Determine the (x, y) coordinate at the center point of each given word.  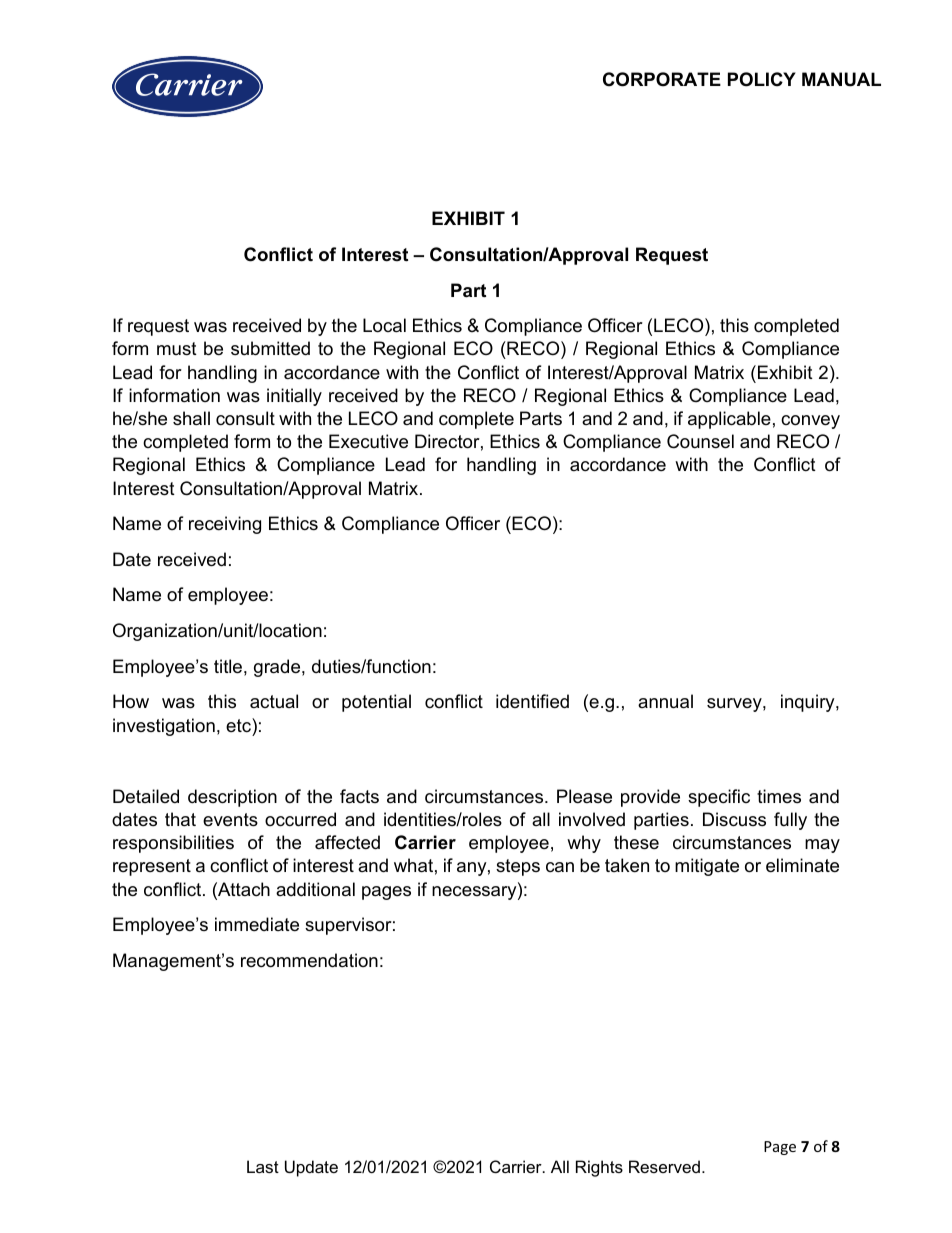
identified (532, 701)
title (228, 666)
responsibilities (173, 844)
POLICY (762, 79)
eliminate (802, 865)
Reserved (666, 1166)
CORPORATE (662, 79)
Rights (599, 1168)
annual (665, 701)
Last (263, 1166)
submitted (270, 348)
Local (384, 325)
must (177, 348)
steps (518, 867)
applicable (729, 420)
